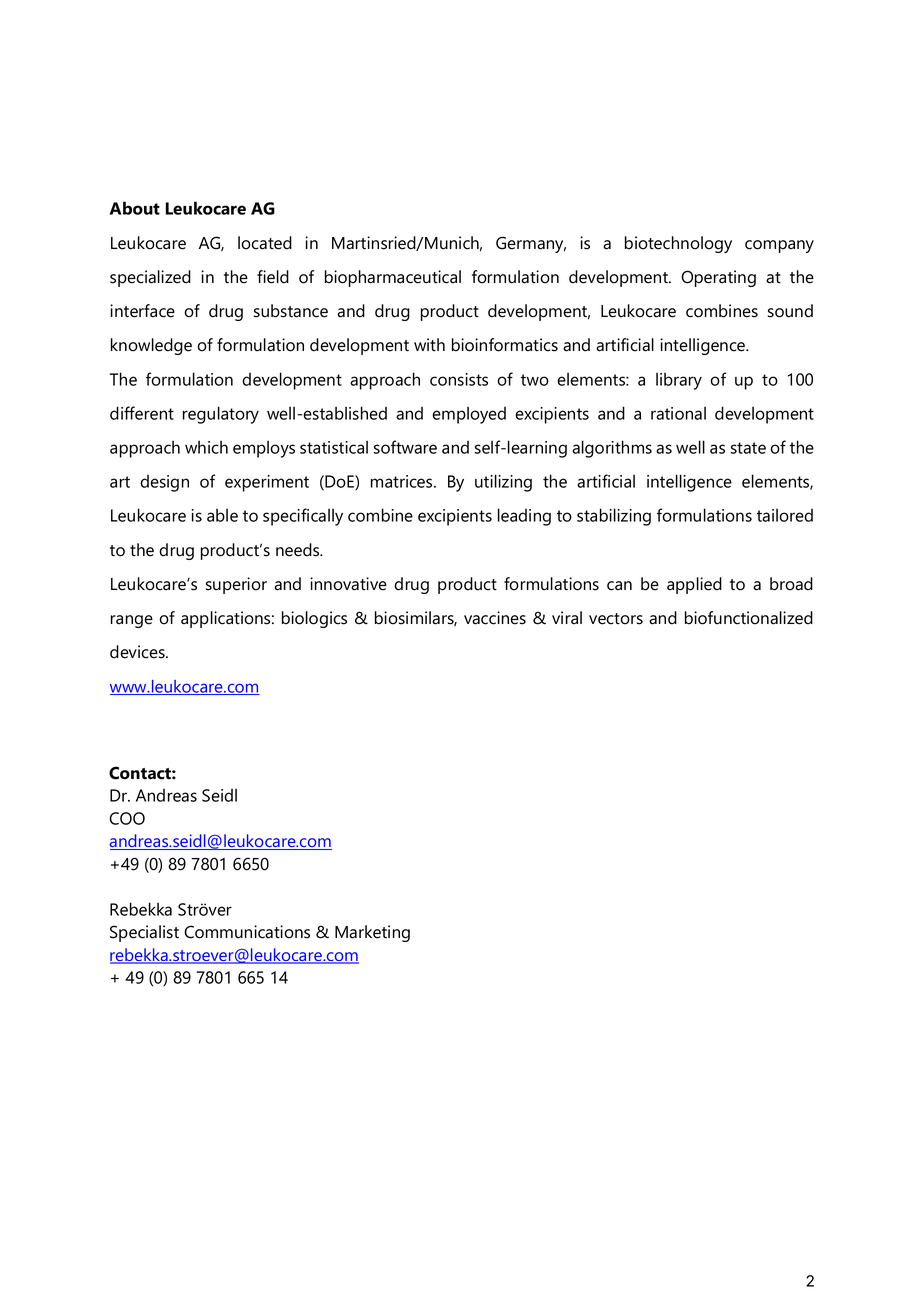 This screenshot has height=1308, width=924. I want to click on employed, so click(469, 415).
